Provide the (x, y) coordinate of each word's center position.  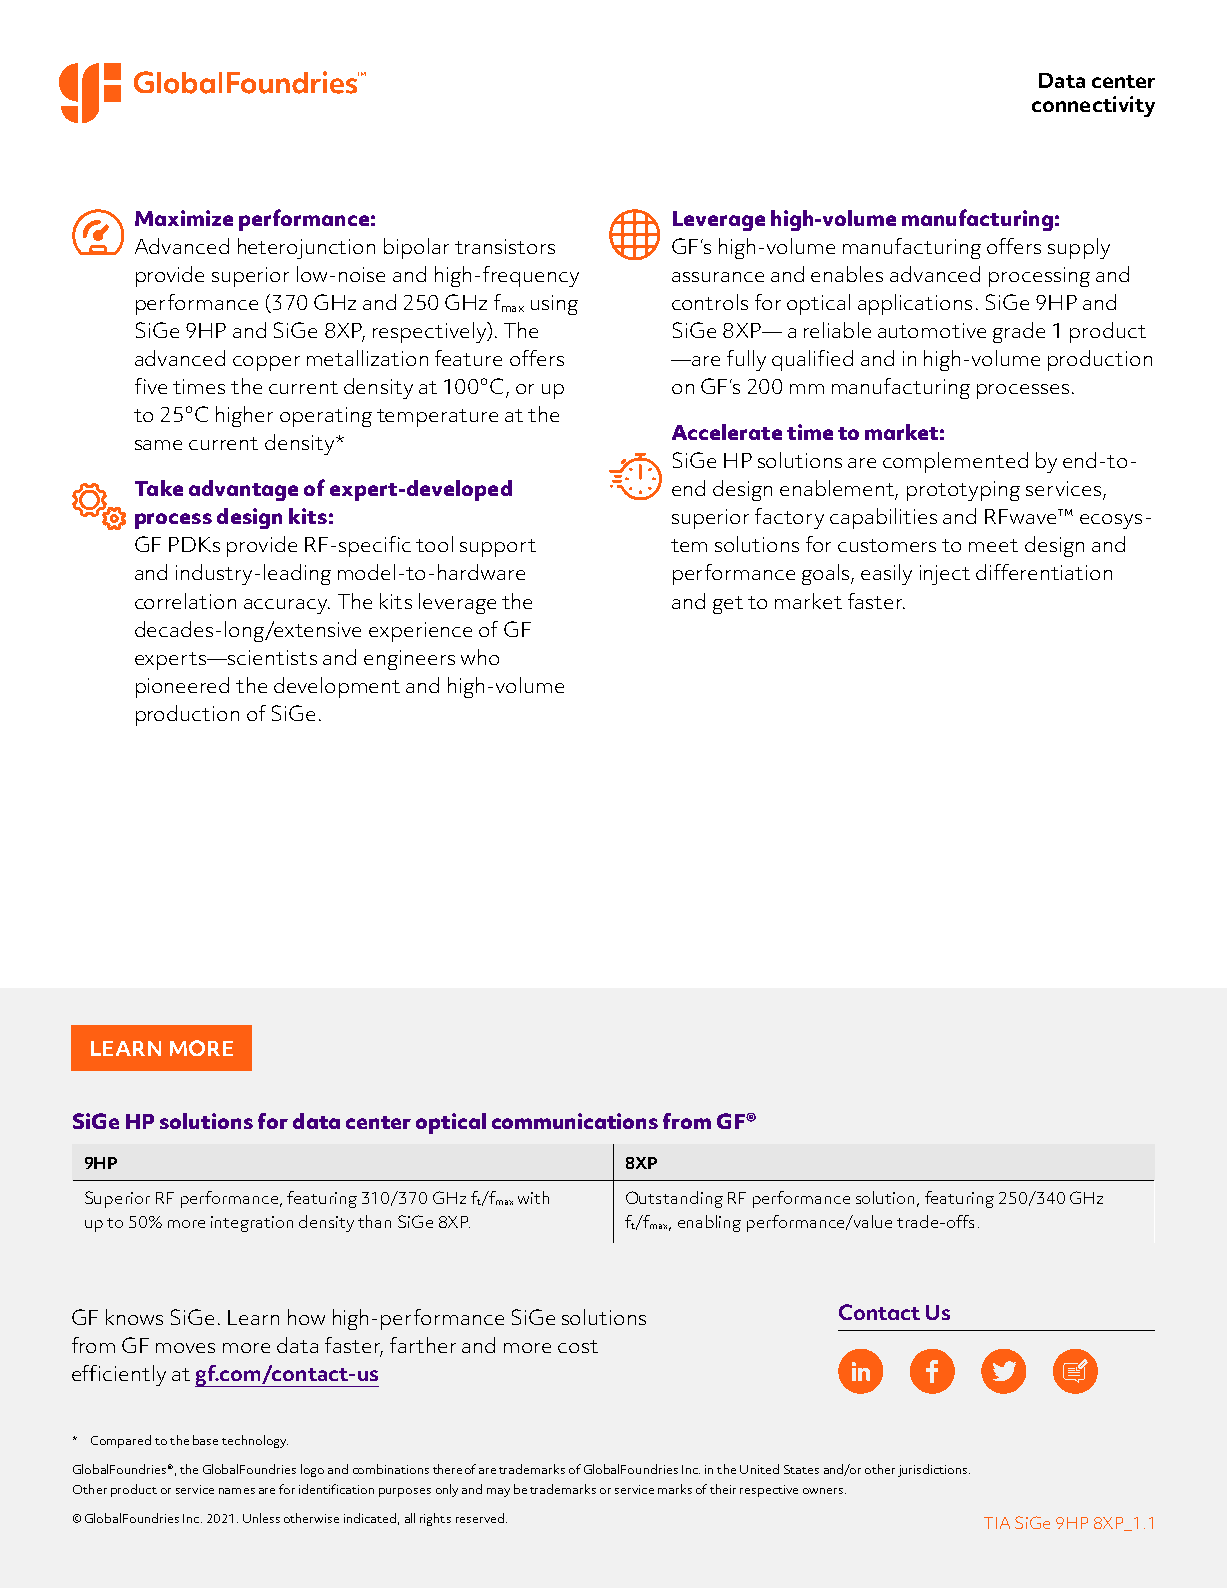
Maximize (184, 218)
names (237, 1491)
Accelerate (727, 432)
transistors (505, 246)
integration (252, 1224)
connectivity (1093, 106)
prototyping (963, 491)
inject (945, 575)
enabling (709, 1223)
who (480, 657)
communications (575, 1121)
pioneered (182, 687)
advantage (243, 490)
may (498, 1492)
